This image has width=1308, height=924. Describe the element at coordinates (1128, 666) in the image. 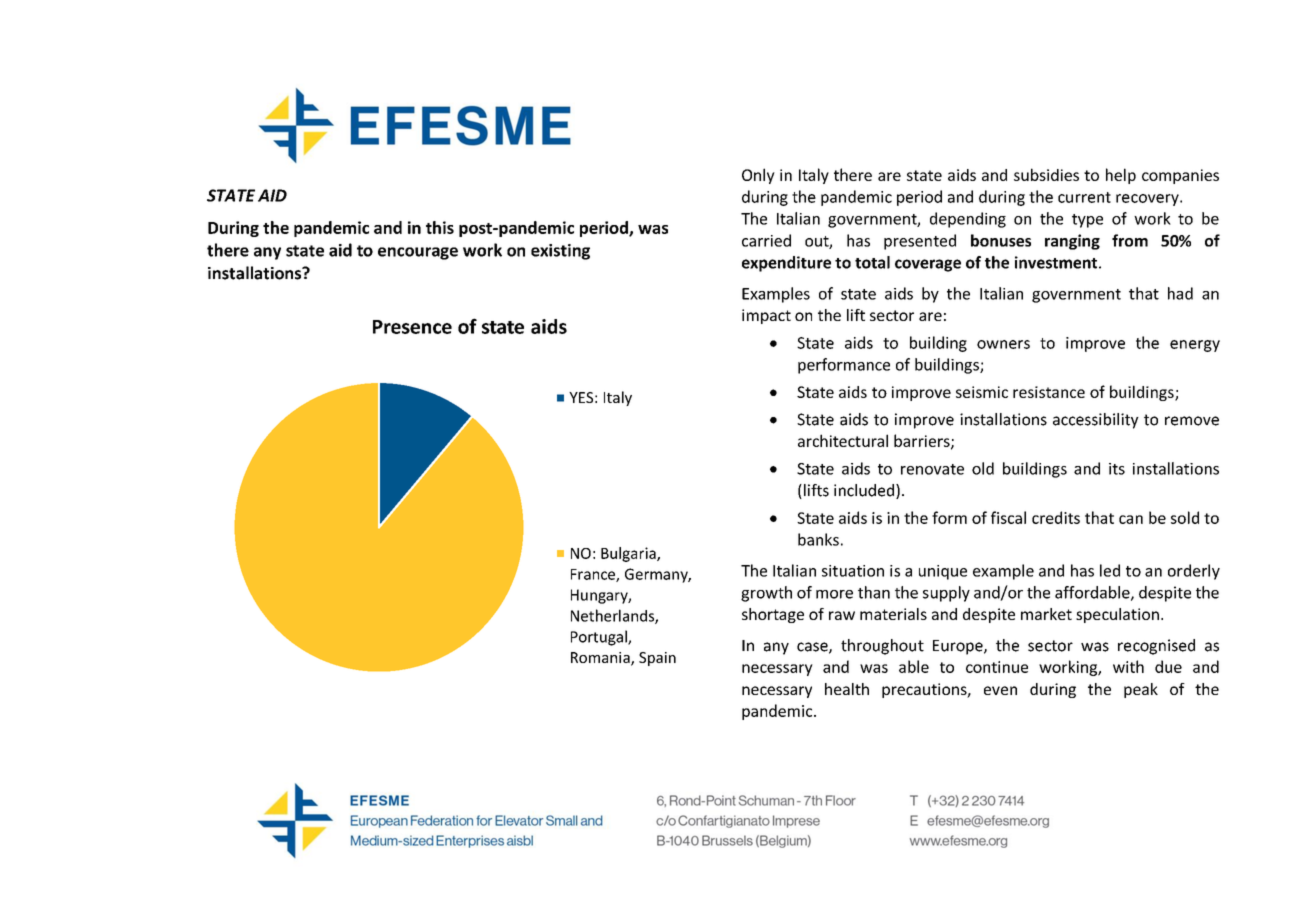

I see `with` at that location.
